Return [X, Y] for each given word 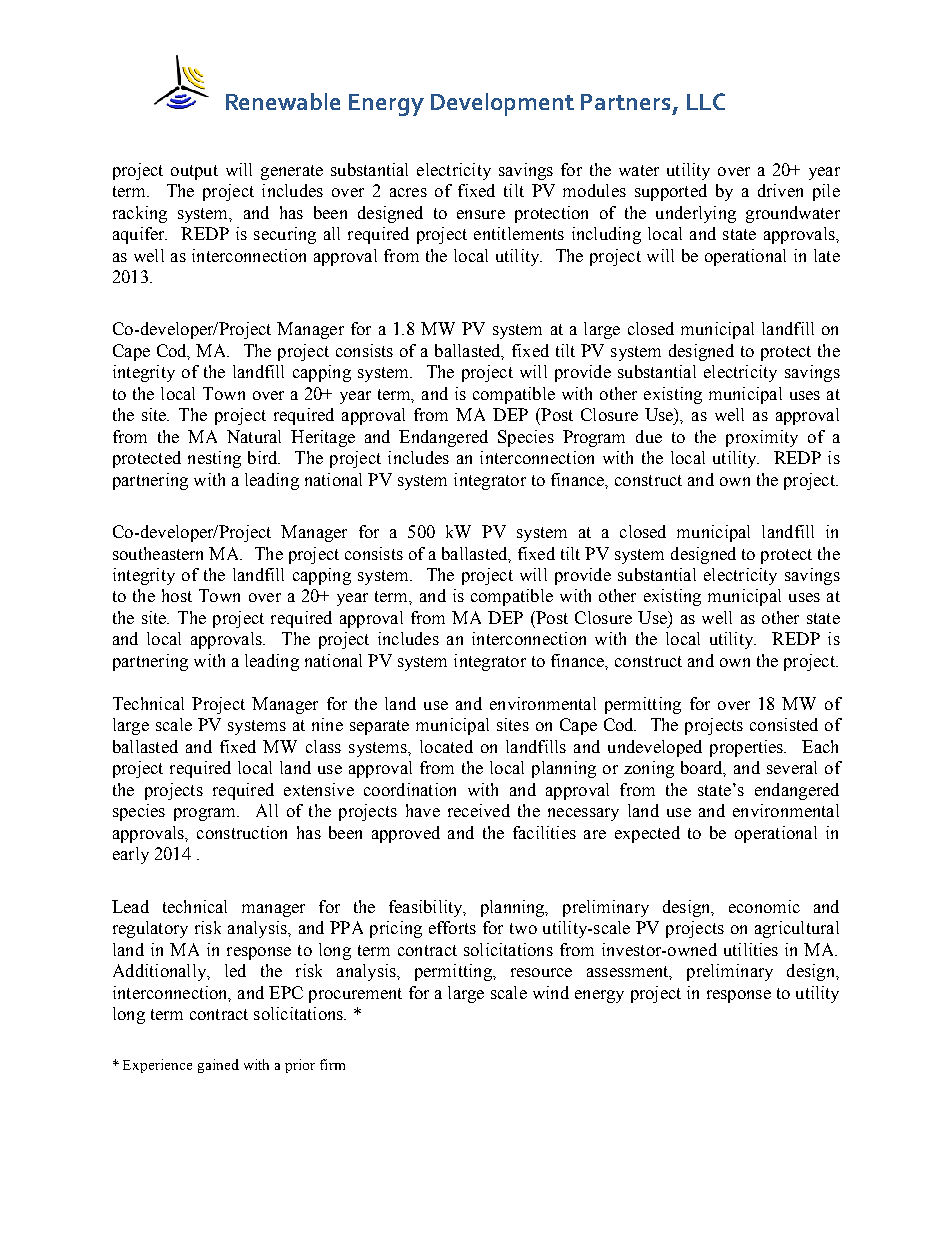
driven [780, 190]
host [177, 595]
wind [551, 992]
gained [218, 1066]
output [194, 172]
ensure [481, 214]
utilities [751, 949]
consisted [784, 724]
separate [379, 727]
